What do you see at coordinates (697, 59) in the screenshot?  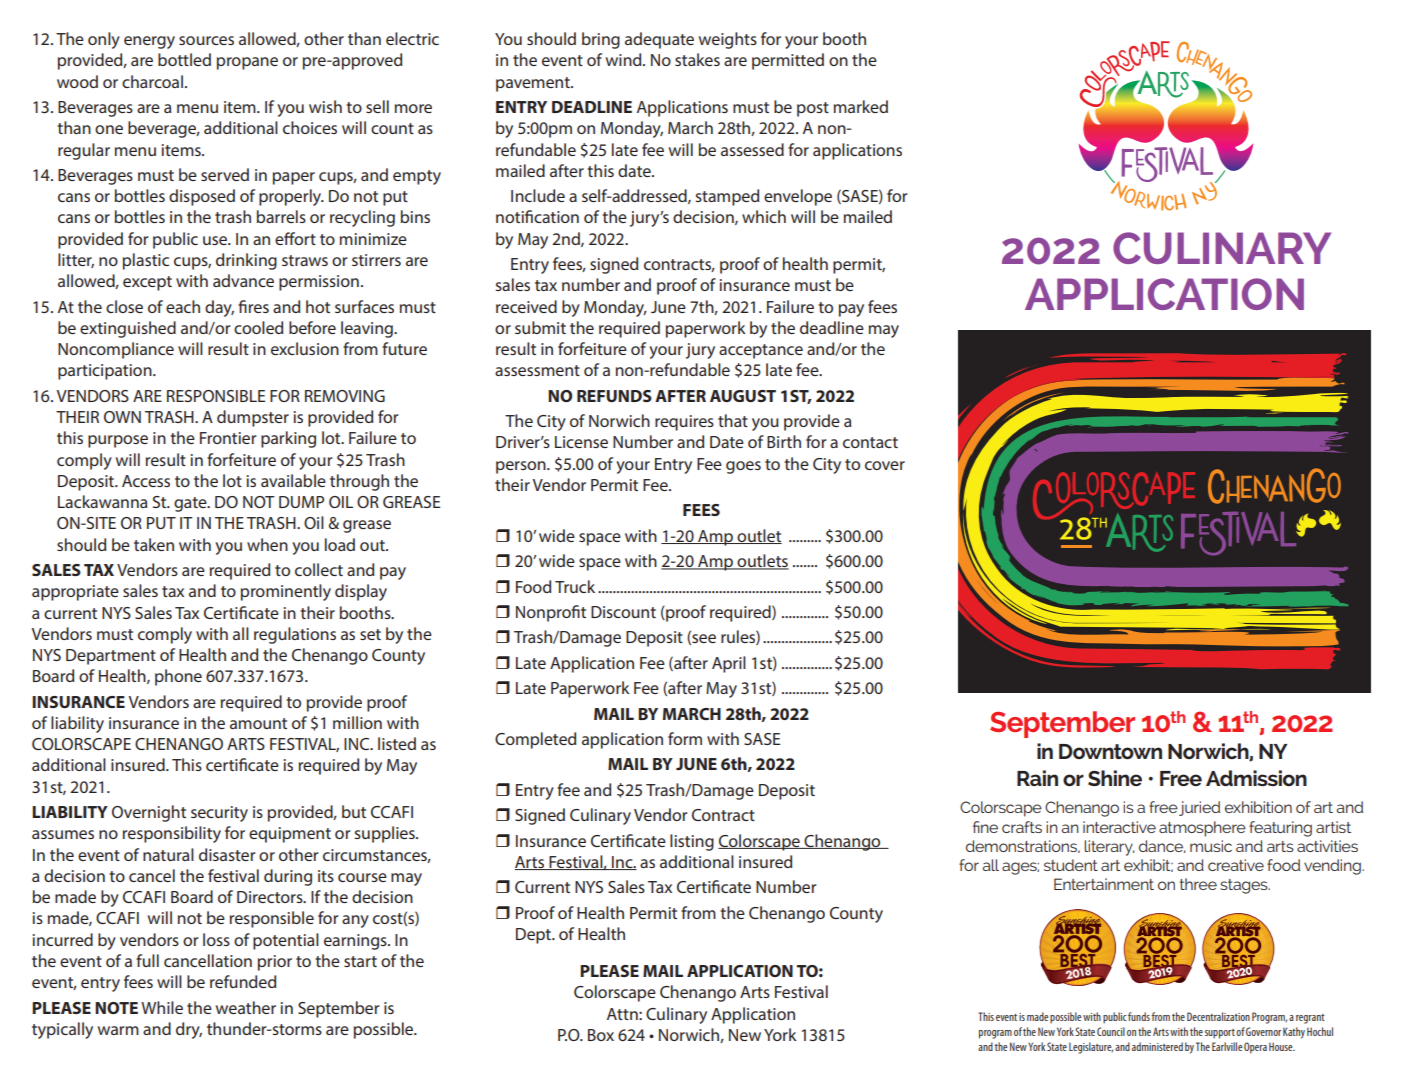 I see `stakes` at bounding box center [697, 59].
